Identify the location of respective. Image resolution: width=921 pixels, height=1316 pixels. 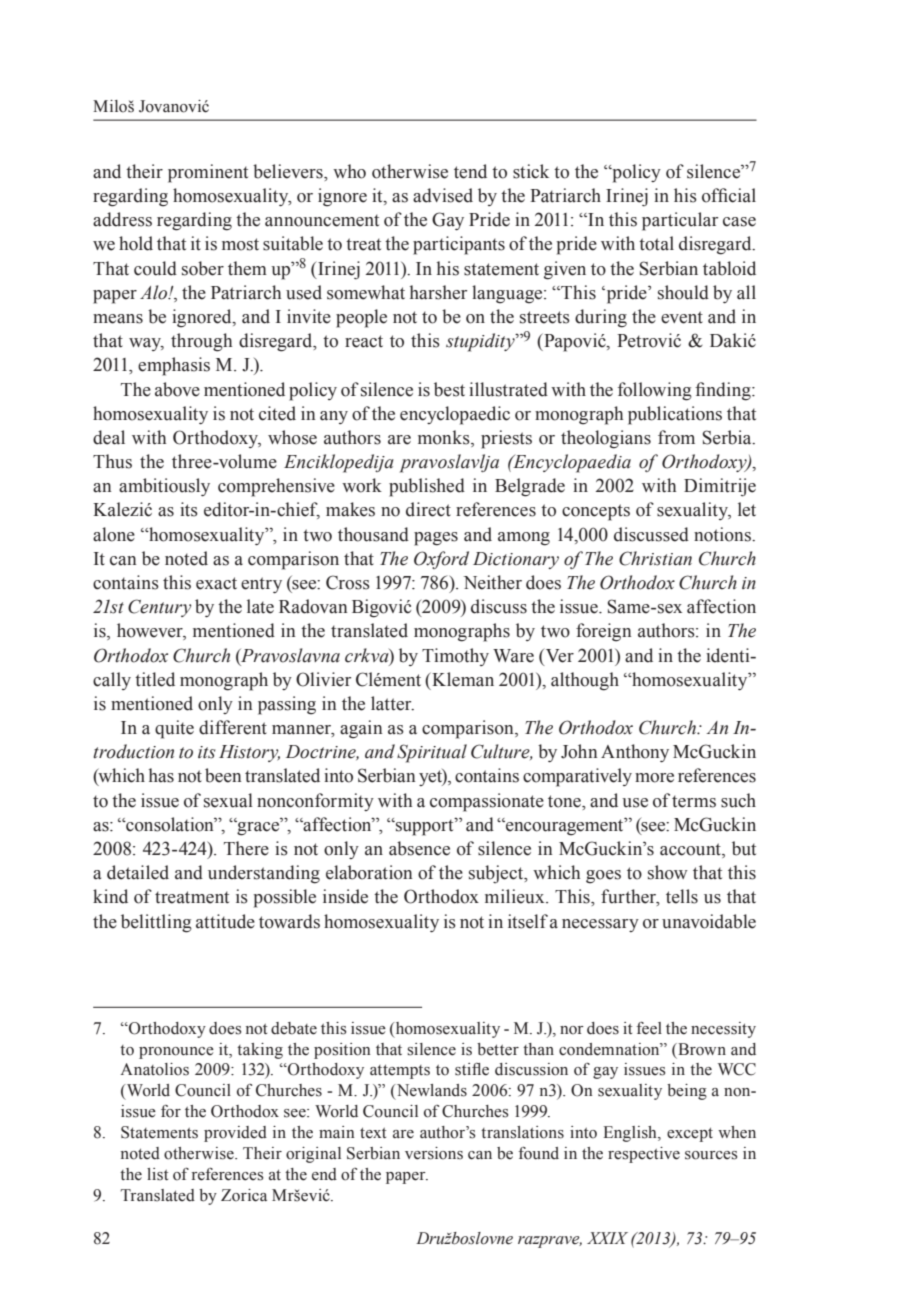
(644, 1155).
